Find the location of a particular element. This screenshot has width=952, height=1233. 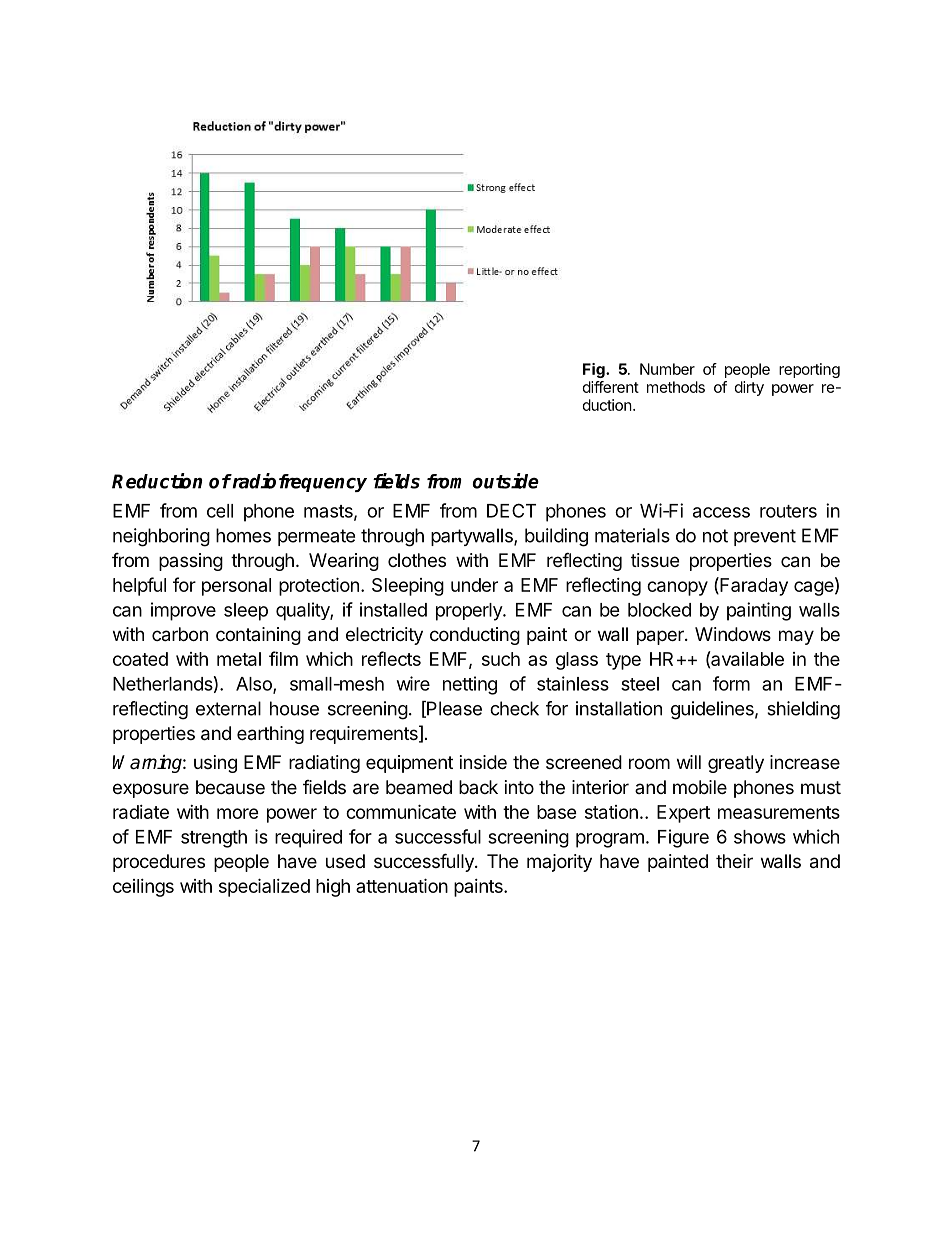

majority is located at coordinates (559, 863).
